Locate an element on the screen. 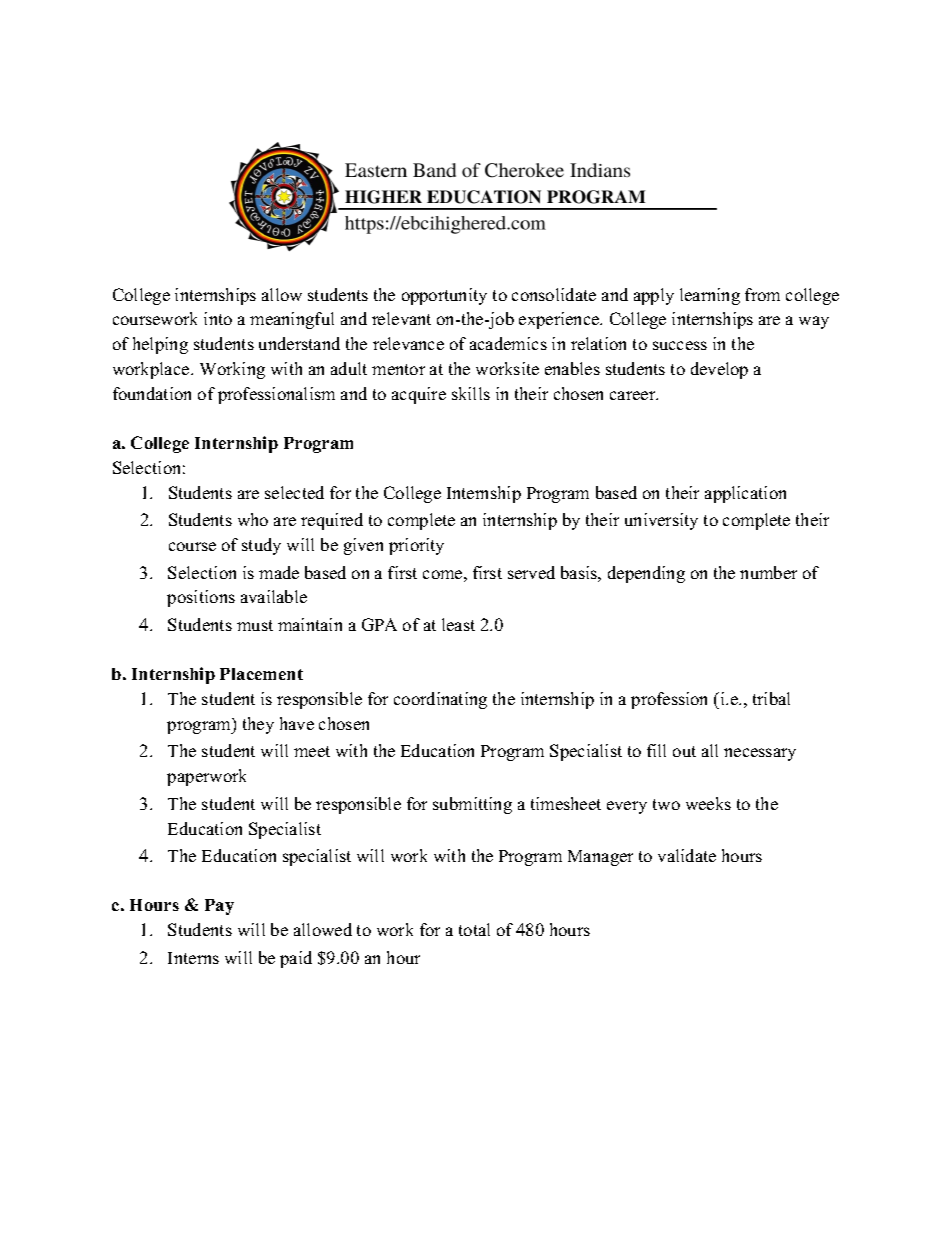 This screenshot has width=952, height=1233. coordinating is located at coordinates (440, 700).
